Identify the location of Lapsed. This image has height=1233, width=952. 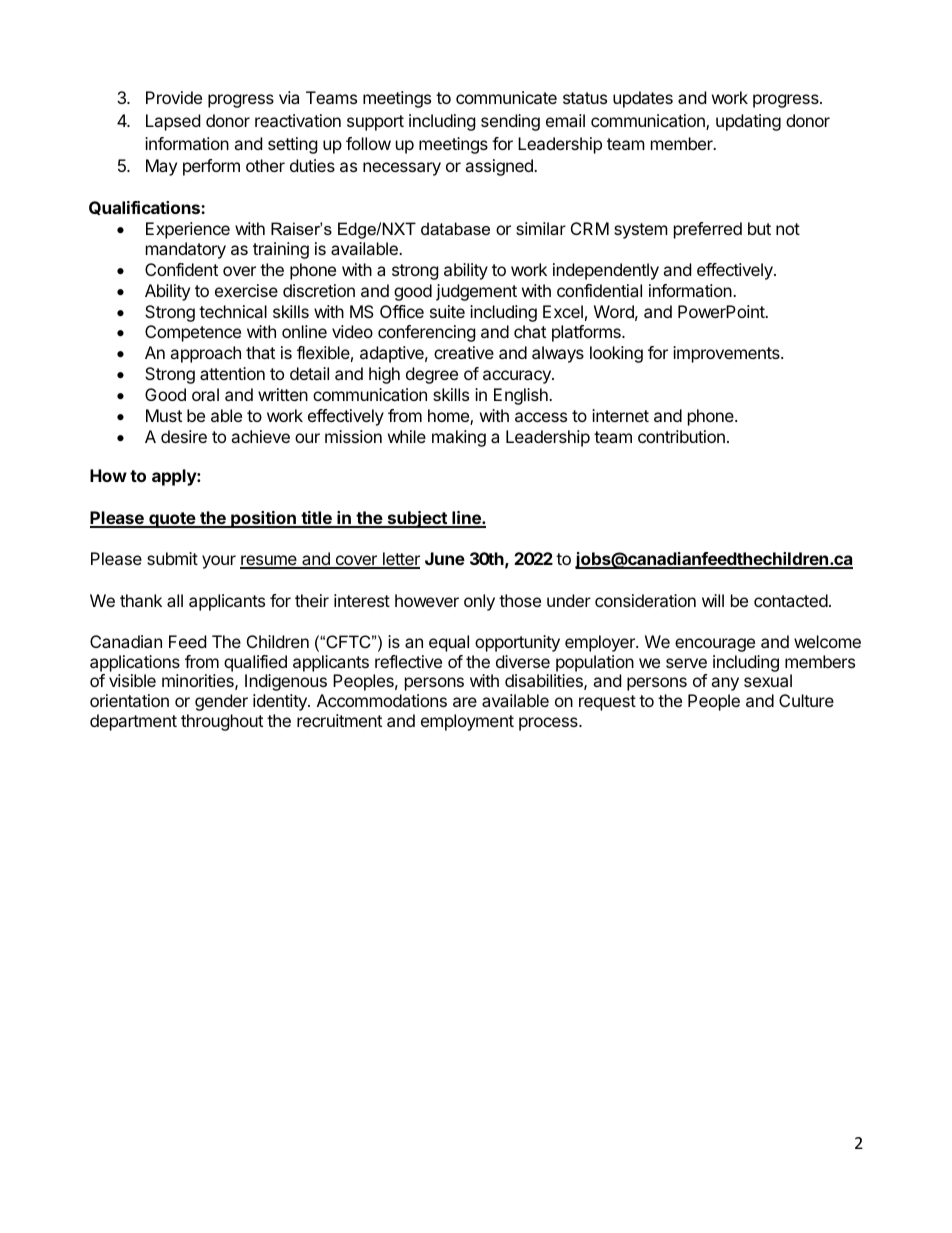
(173, 122).
